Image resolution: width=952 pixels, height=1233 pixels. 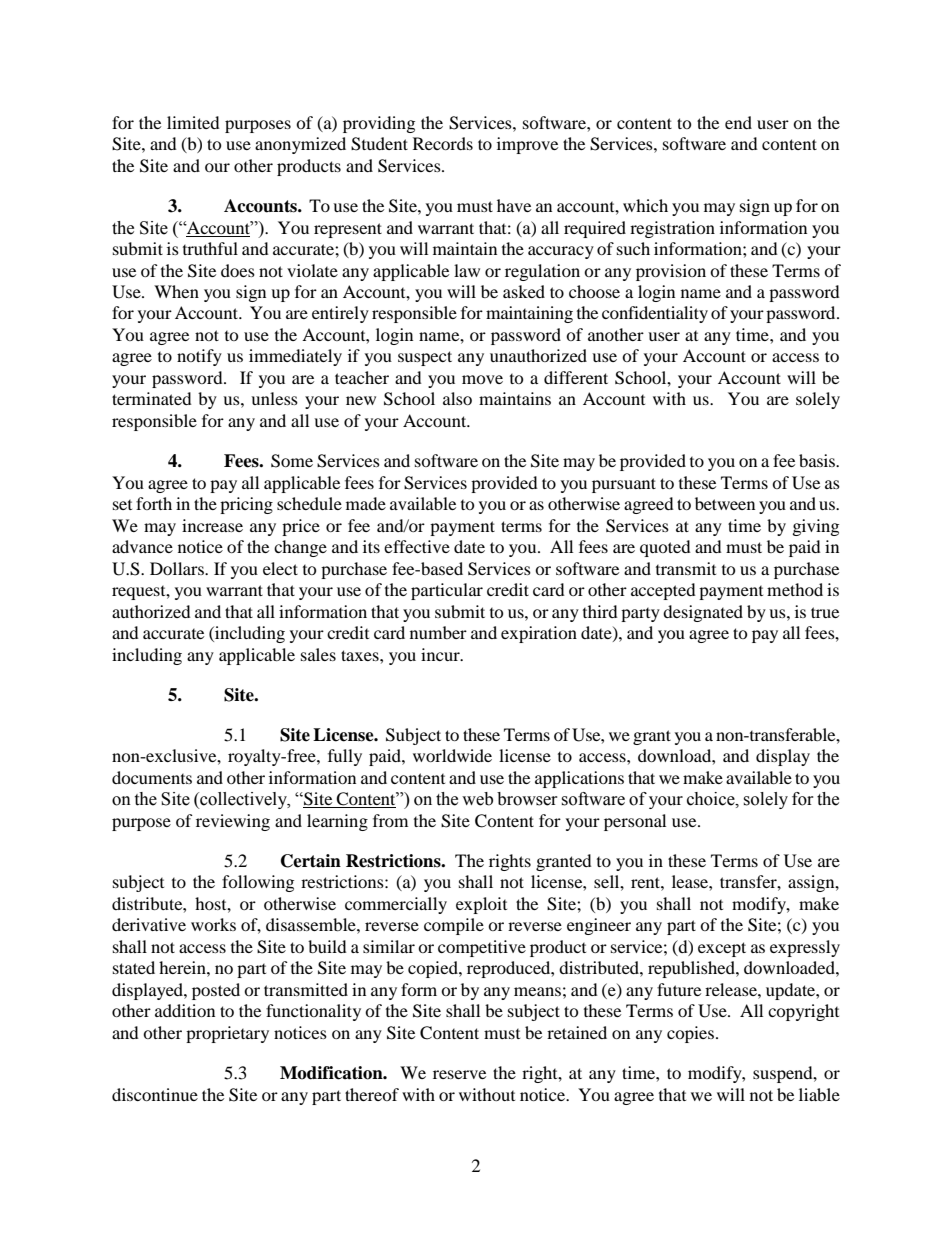 What do you see at coordinates (193, 122) in the page?
I see `limited` at bounding box center [193, 122].
